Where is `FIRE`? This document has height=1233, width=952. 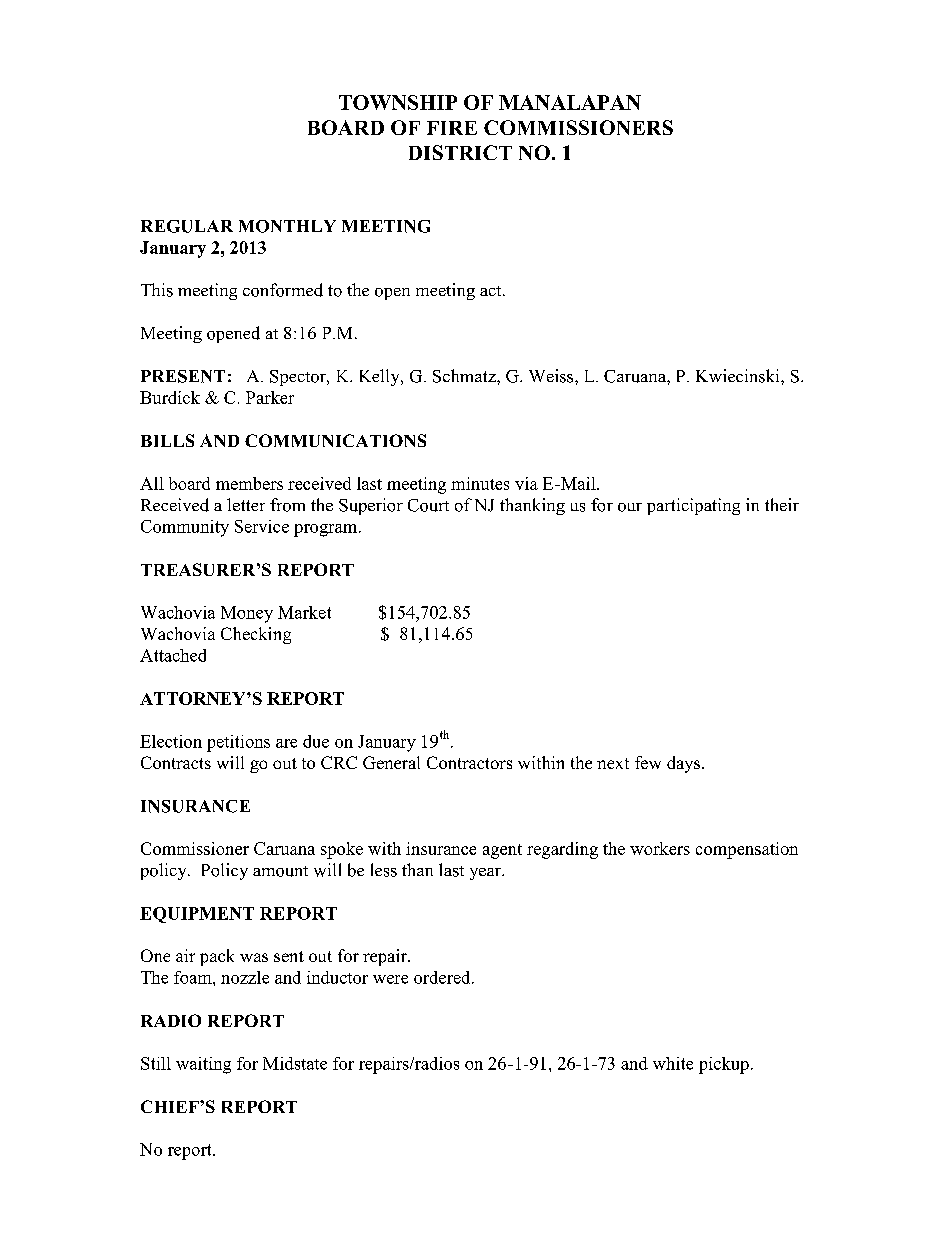
FIRE is located at coordinates (452, 128).
